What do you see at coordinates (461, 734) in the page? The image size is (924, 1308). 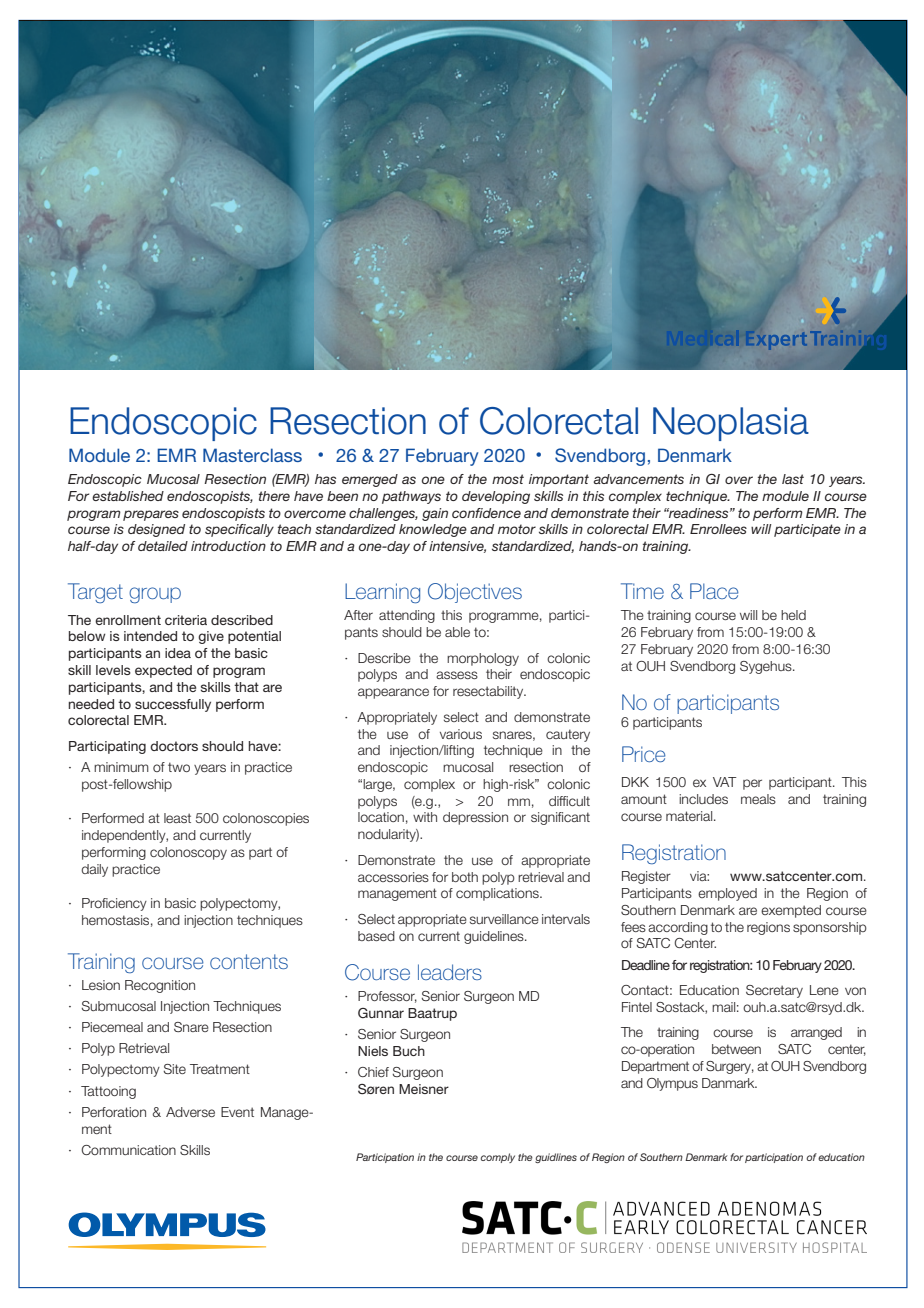 I see `various` at bounding box center [461, 734].
